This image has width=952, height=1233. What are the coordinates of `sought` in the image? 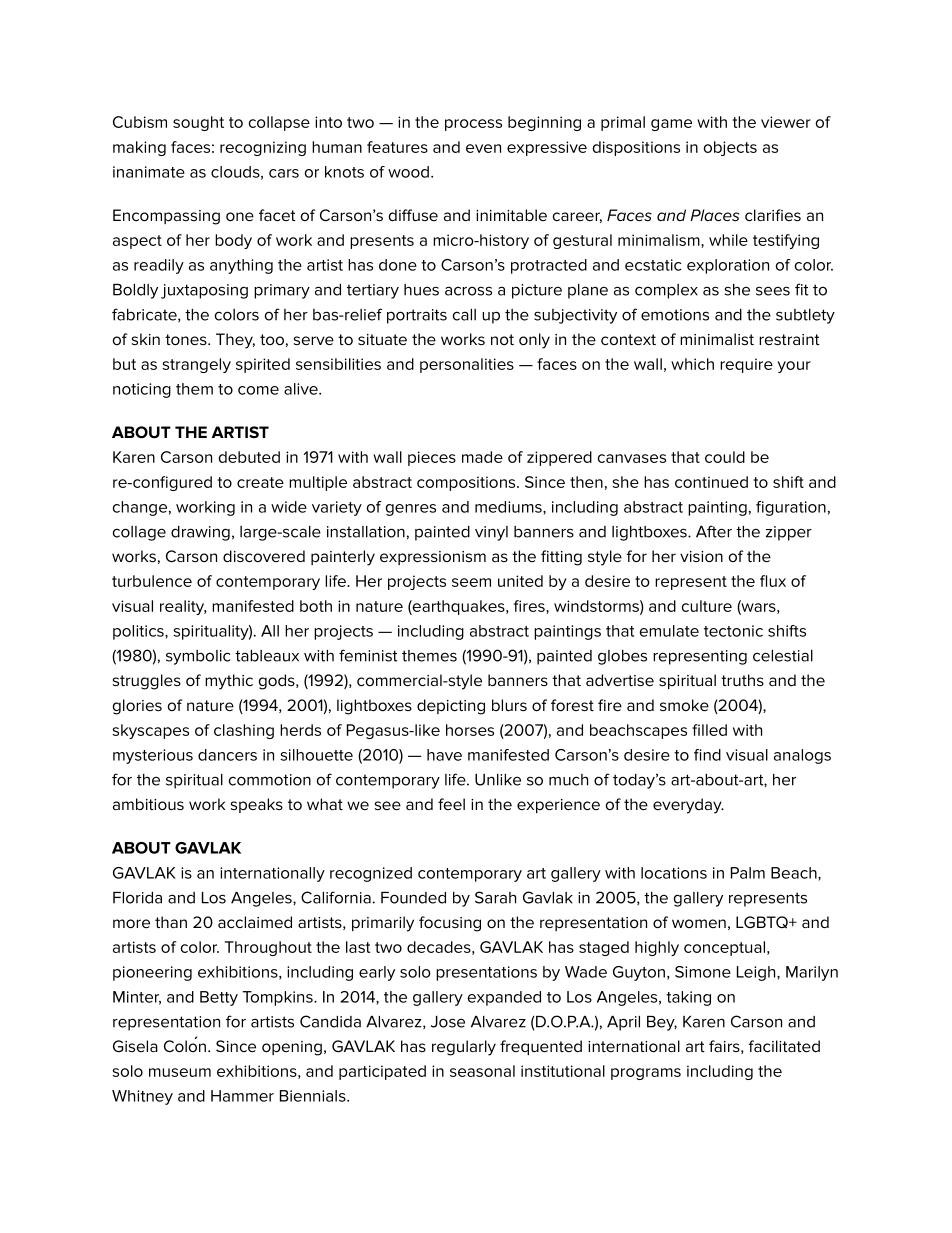 It's located at (198, 123).
